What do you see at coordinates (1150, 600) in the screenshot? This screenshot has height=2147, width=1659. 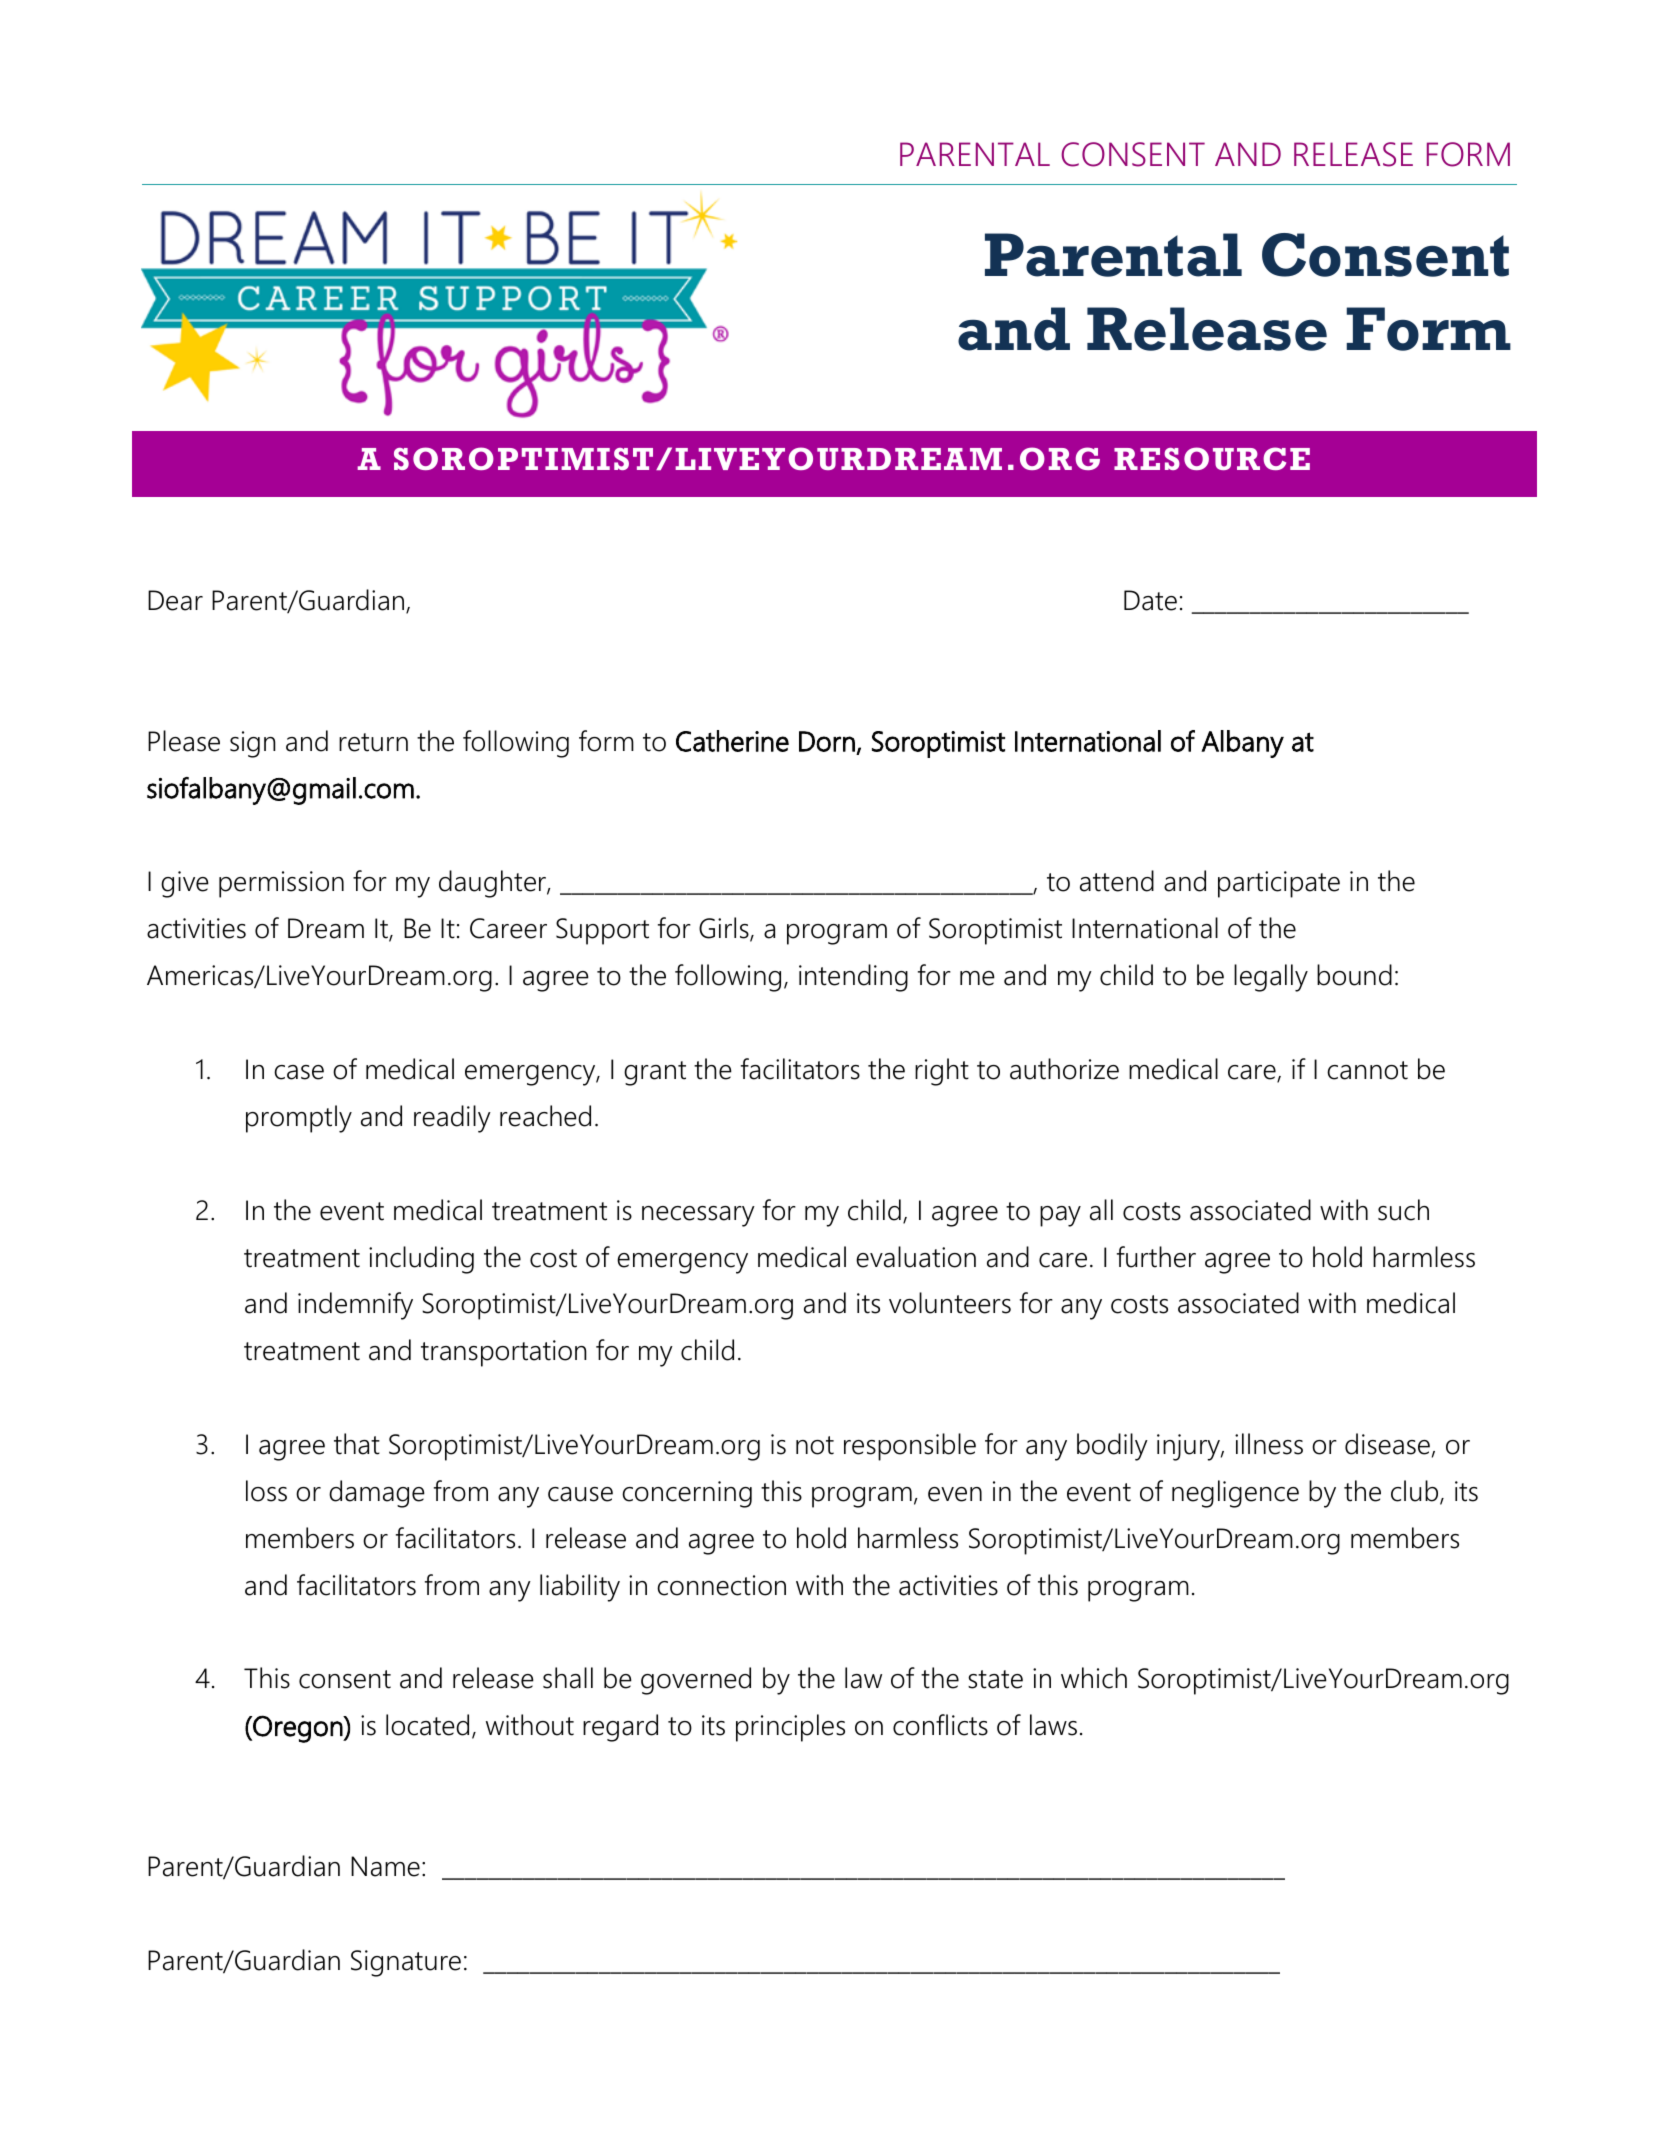 I see `Date` at bounding box center [1150, 600].
